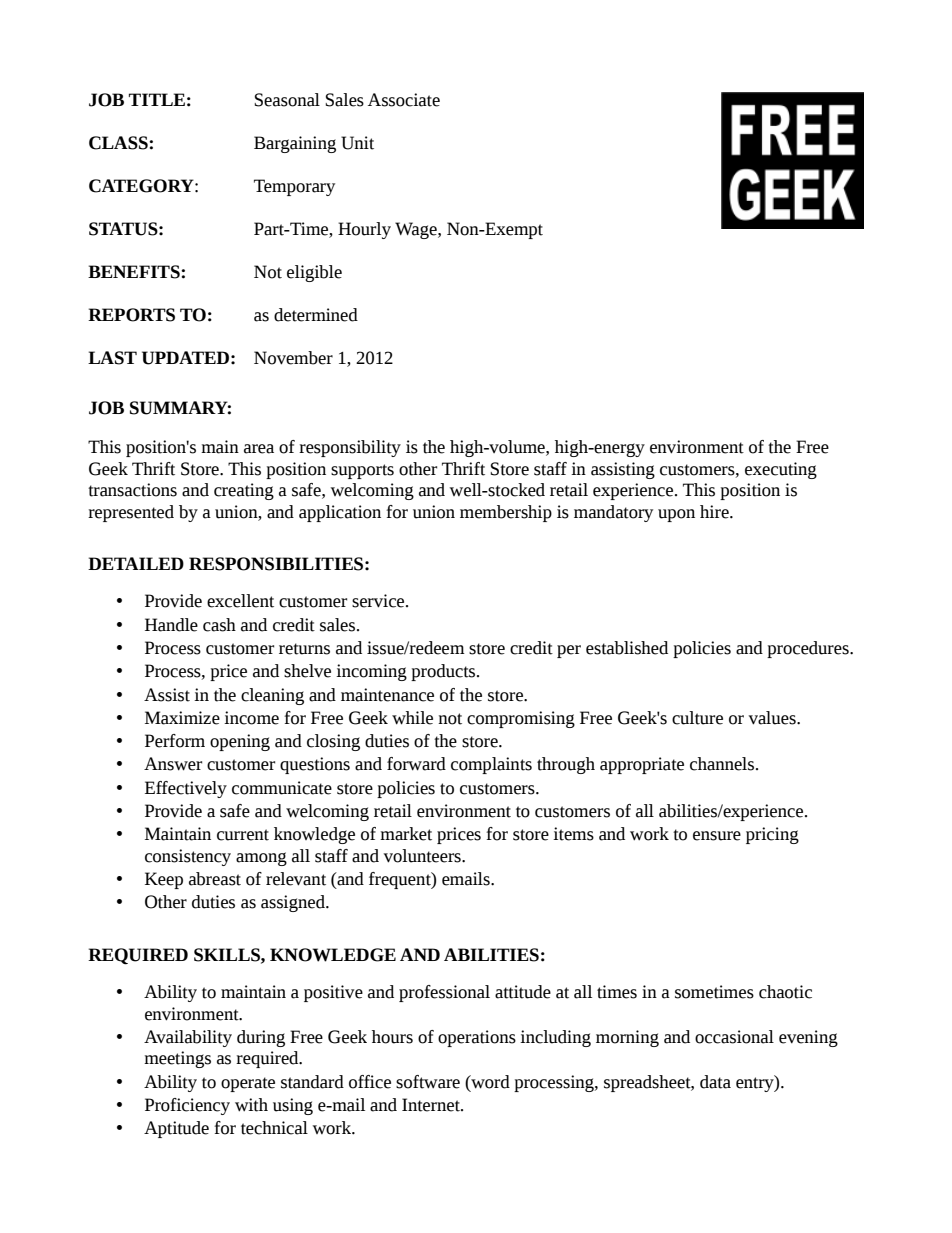 This screenshot has width=952, height=1233. I want to click on Unit, so click(357, 143).
